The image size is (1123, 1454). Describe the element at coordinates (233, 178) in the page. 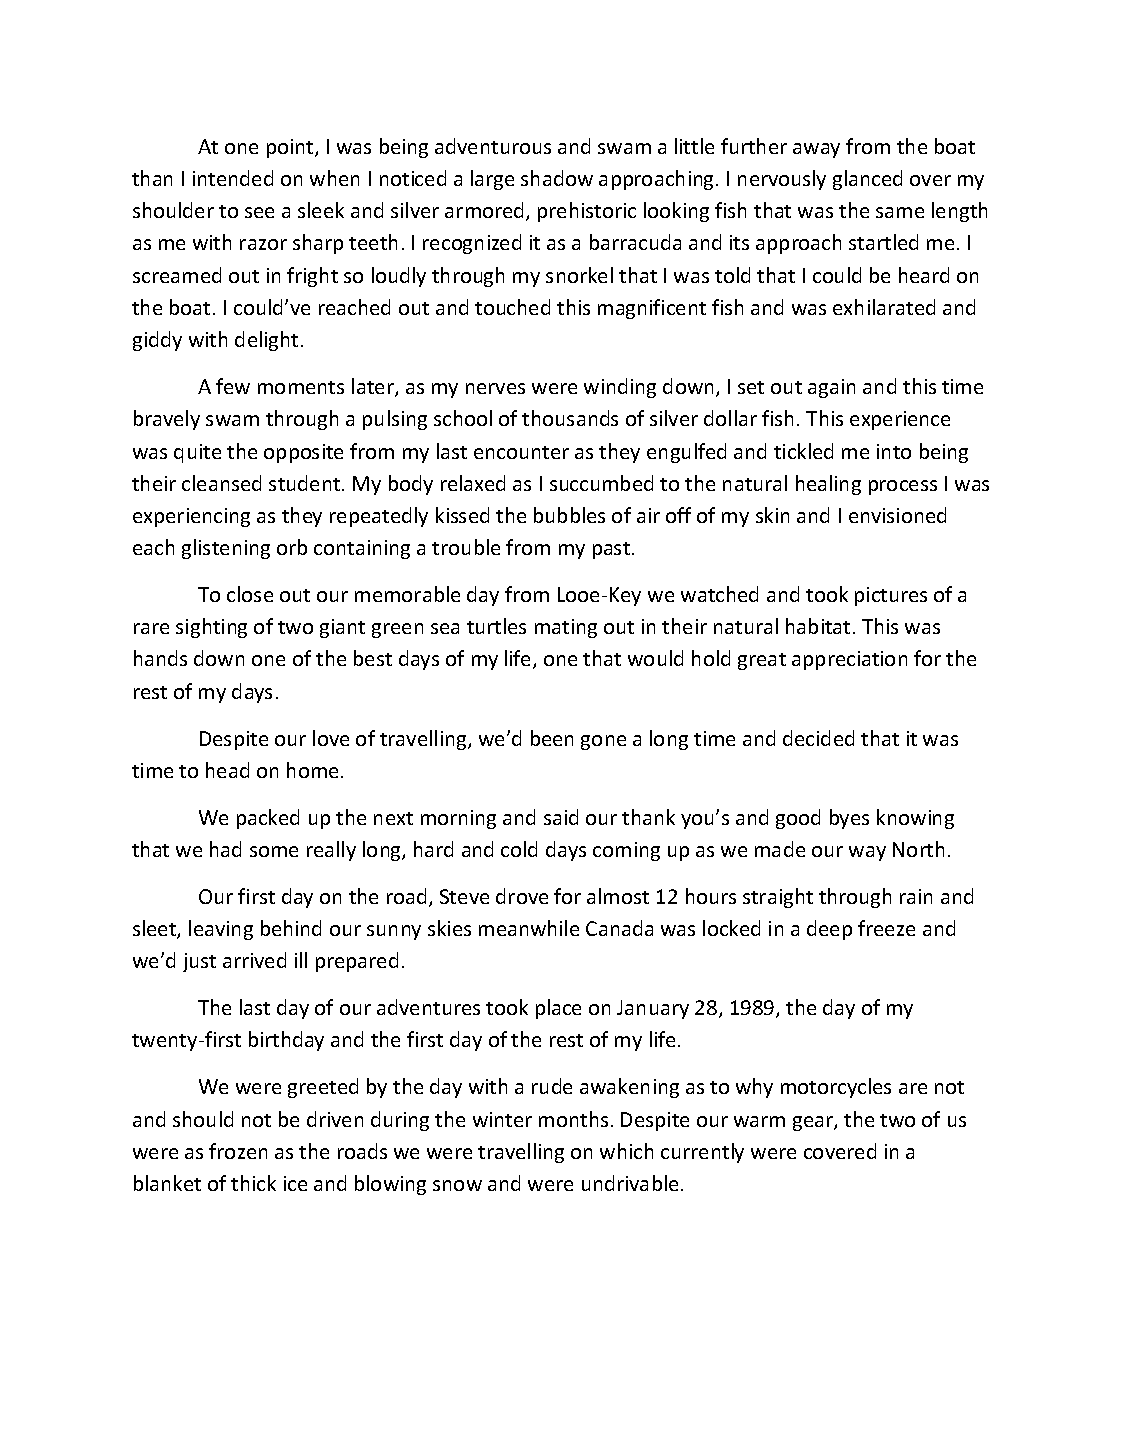

I see `intended` at that location.
